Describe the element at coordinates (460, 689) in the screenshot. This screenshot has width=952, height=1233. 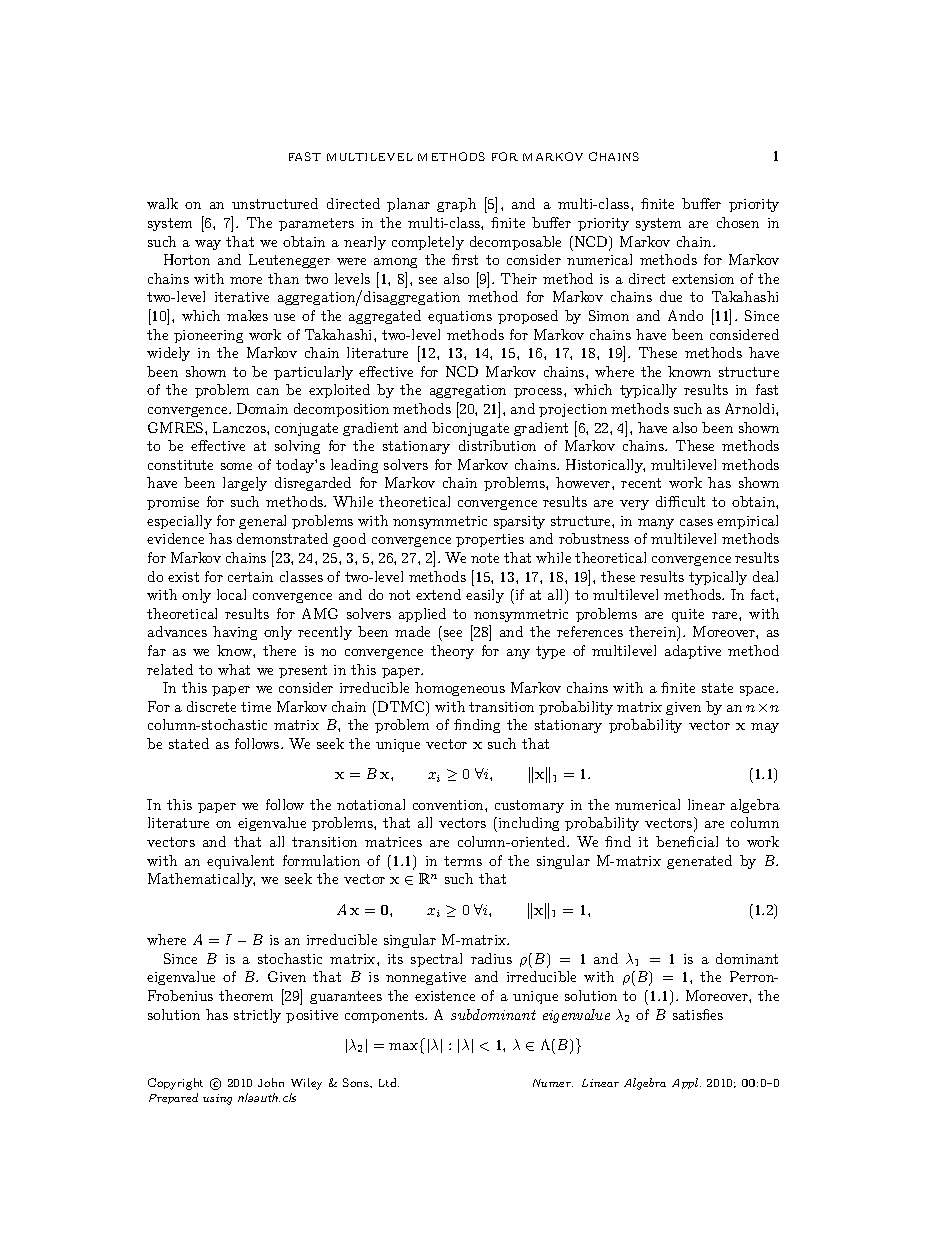
I see `homogeneous` at that location.
